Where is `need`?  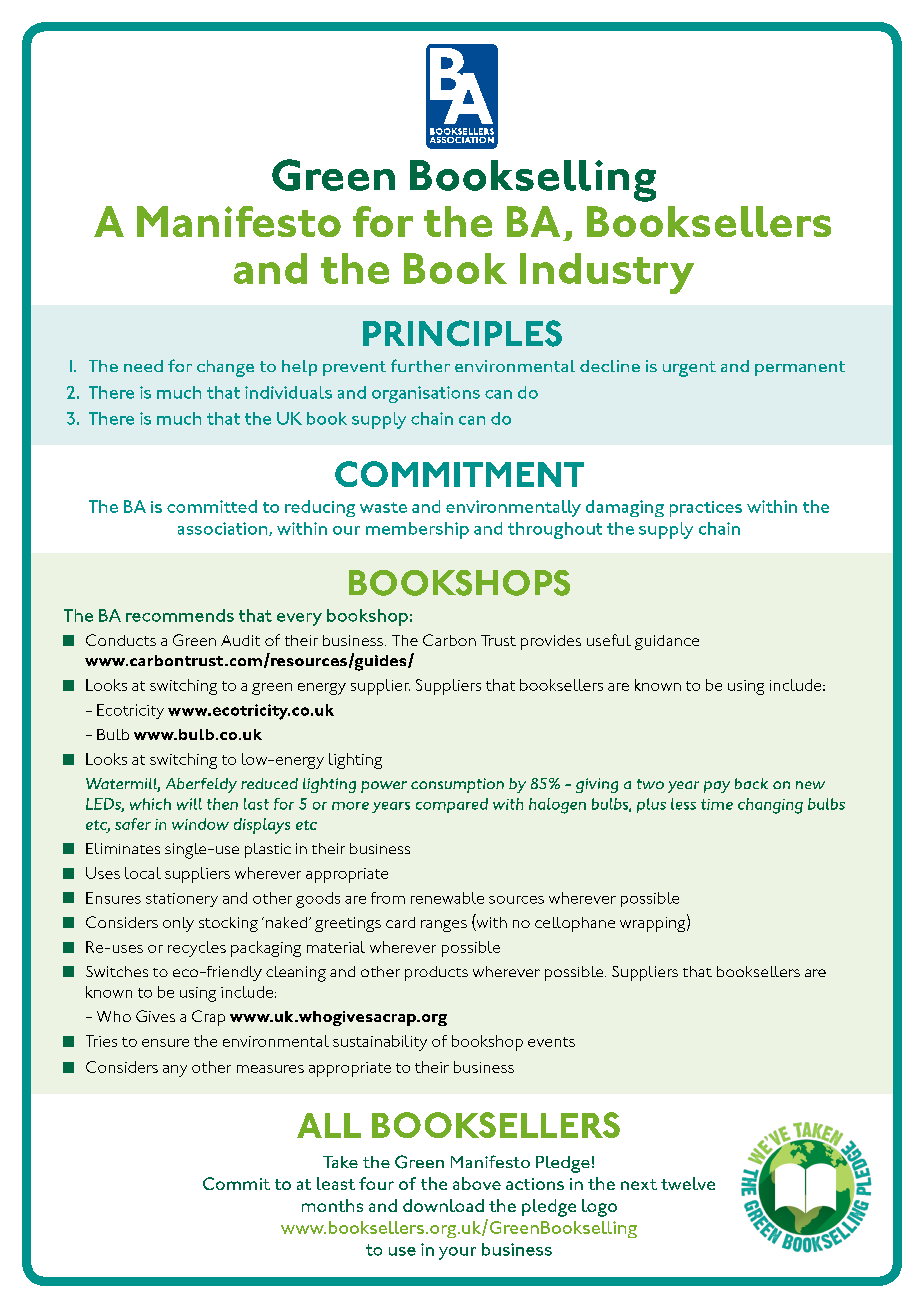
need is located at coordinates (143, 366).
